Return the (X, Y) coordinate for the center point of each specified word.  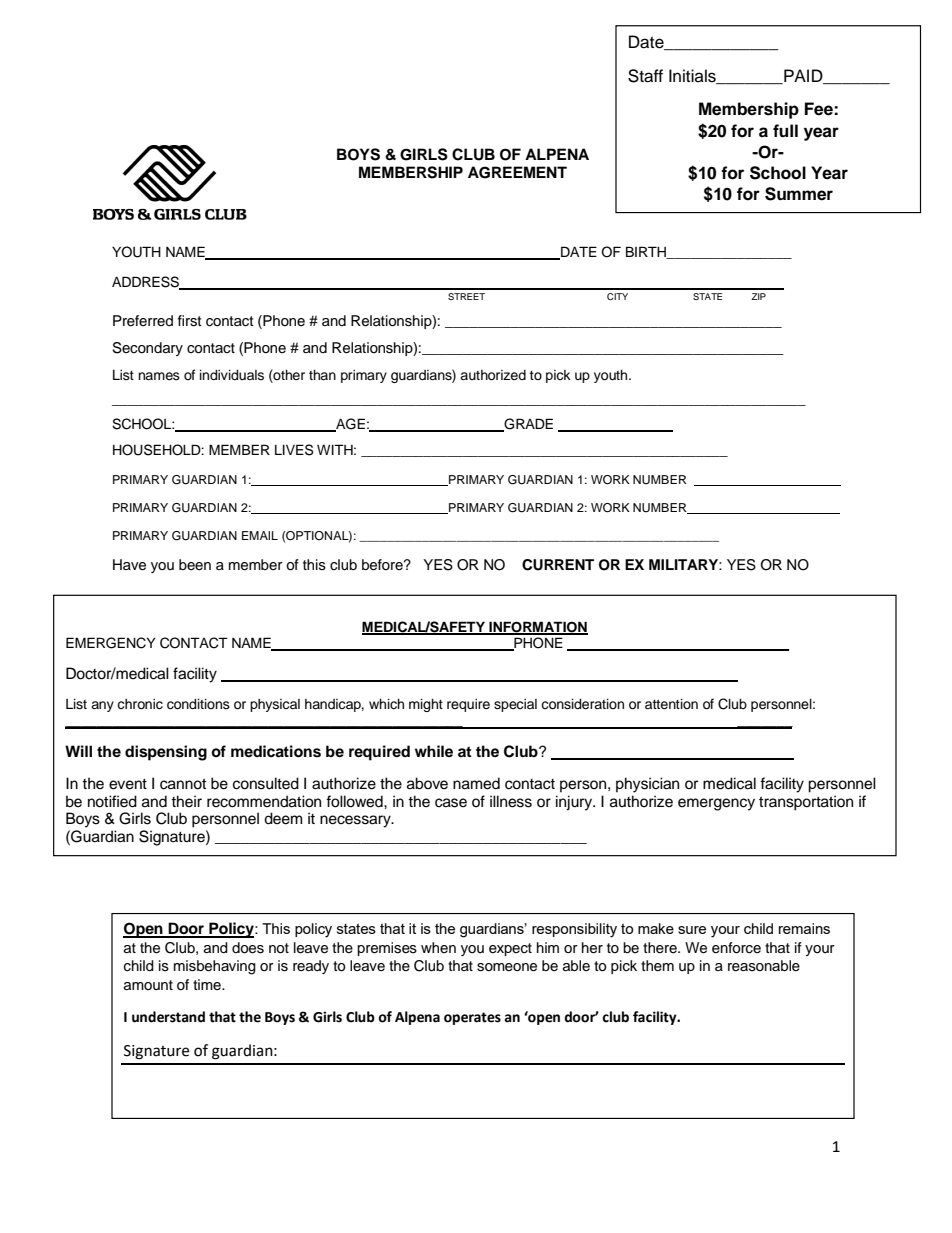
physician (647, 785)
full (785, 131)
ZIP (758, 296)
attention (671, 704)
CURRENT (558, 565)
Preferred (143, 321)
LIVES (294, 450)
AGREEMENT (517, 172)
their (186, 801)
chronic (140, 704)
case (451, 803)
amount (148, 985)
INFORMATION (537, 627)
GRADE (527, 425)
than (322, 375)
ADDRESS (147, 283)
